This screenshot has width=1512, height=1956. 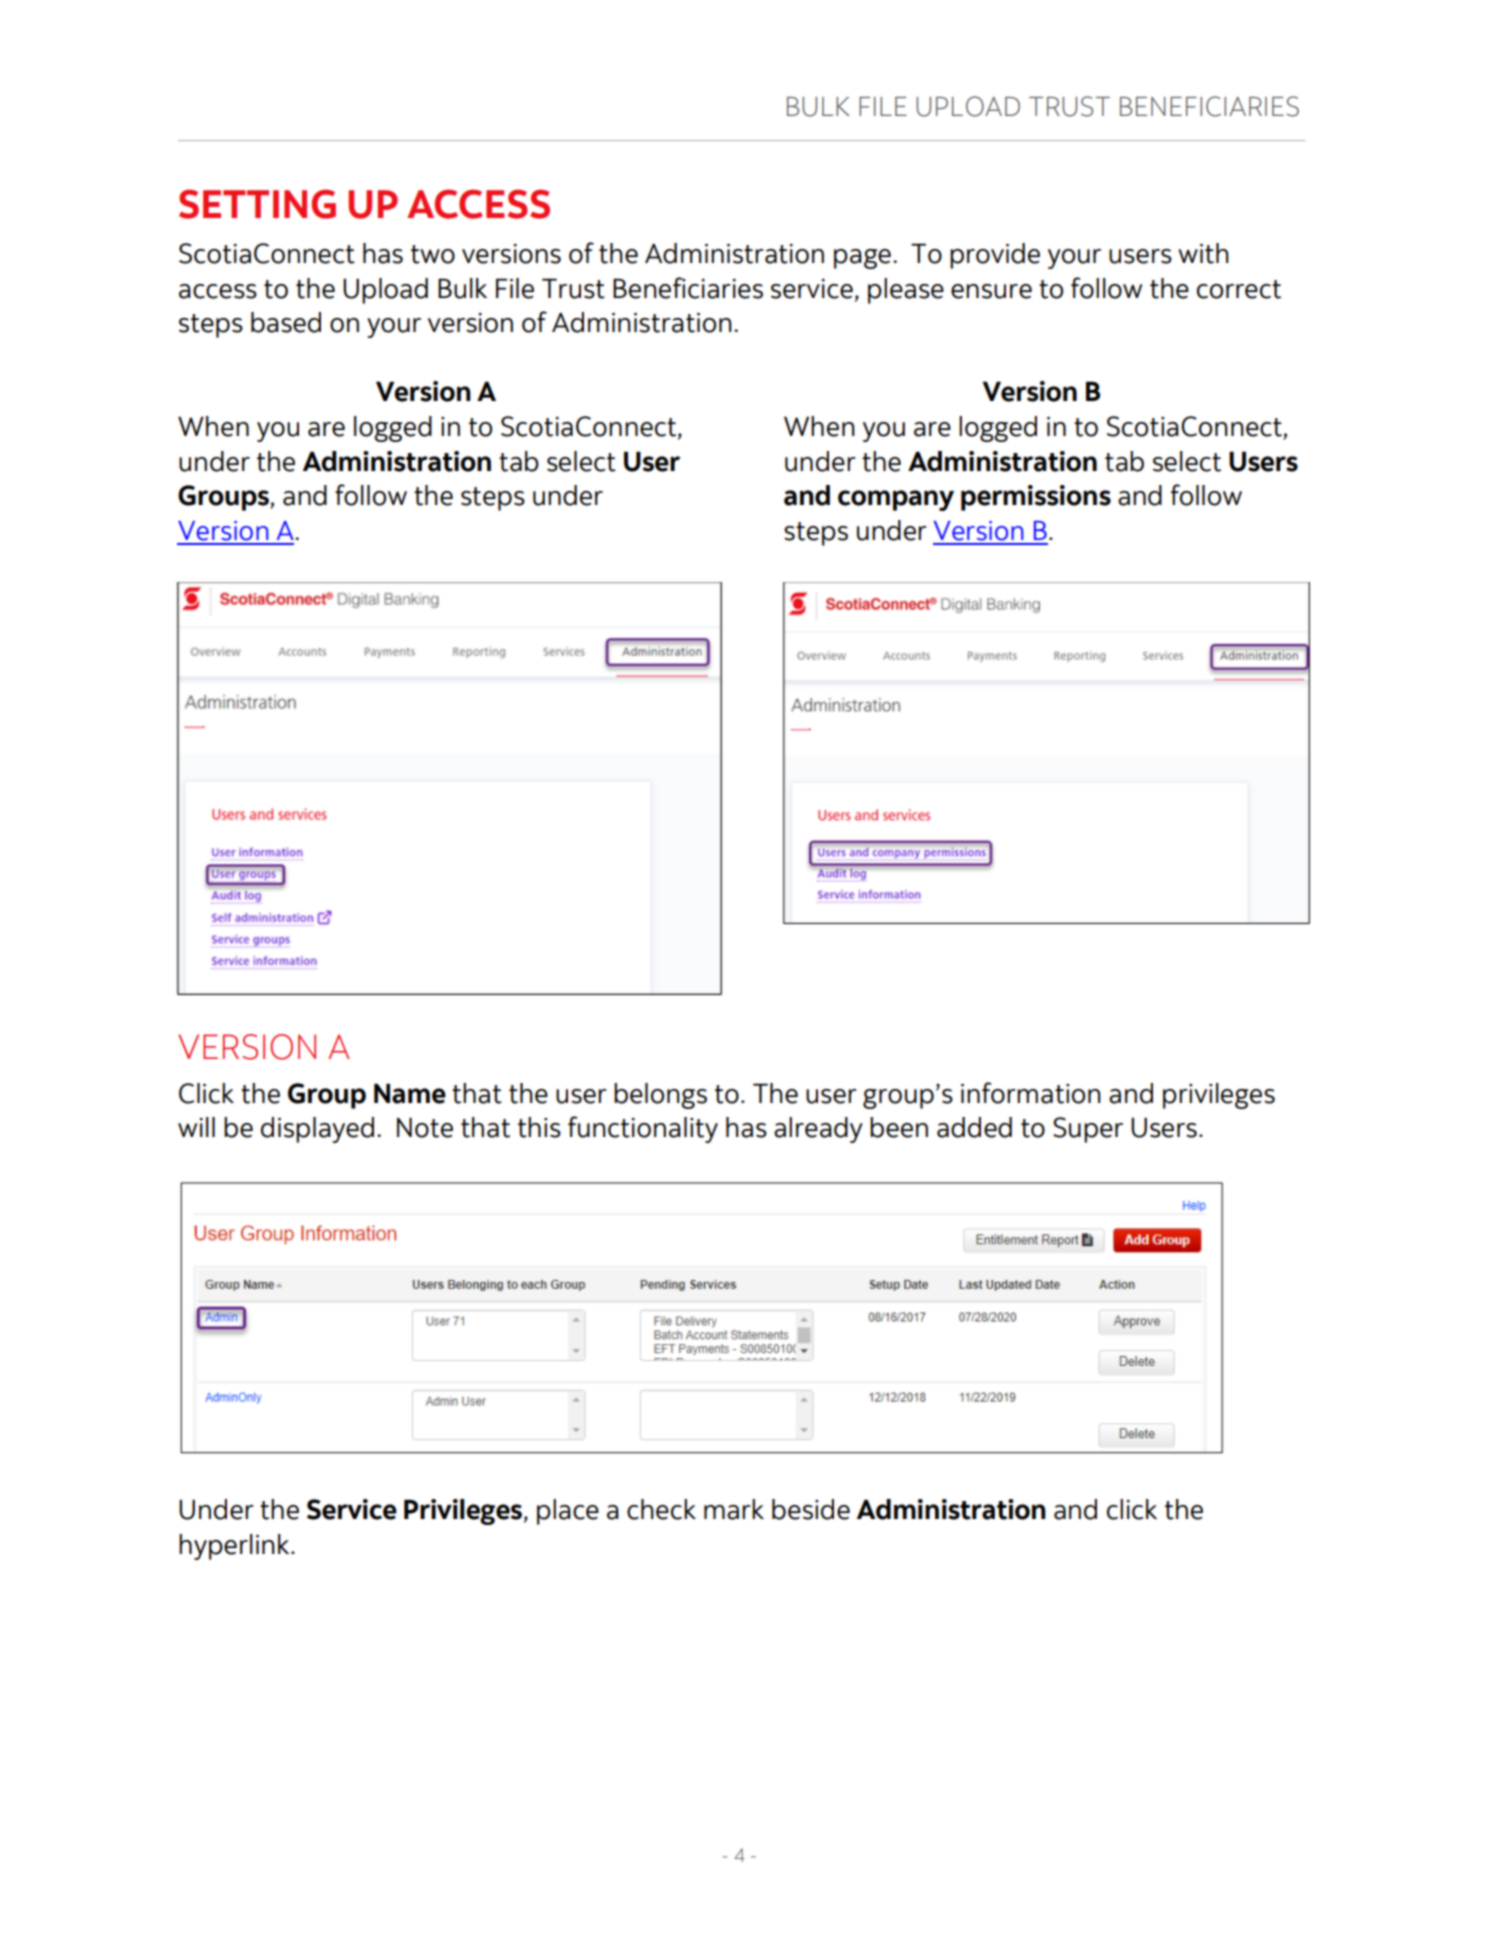 I want to click on based, so click(x=286, y=322).
